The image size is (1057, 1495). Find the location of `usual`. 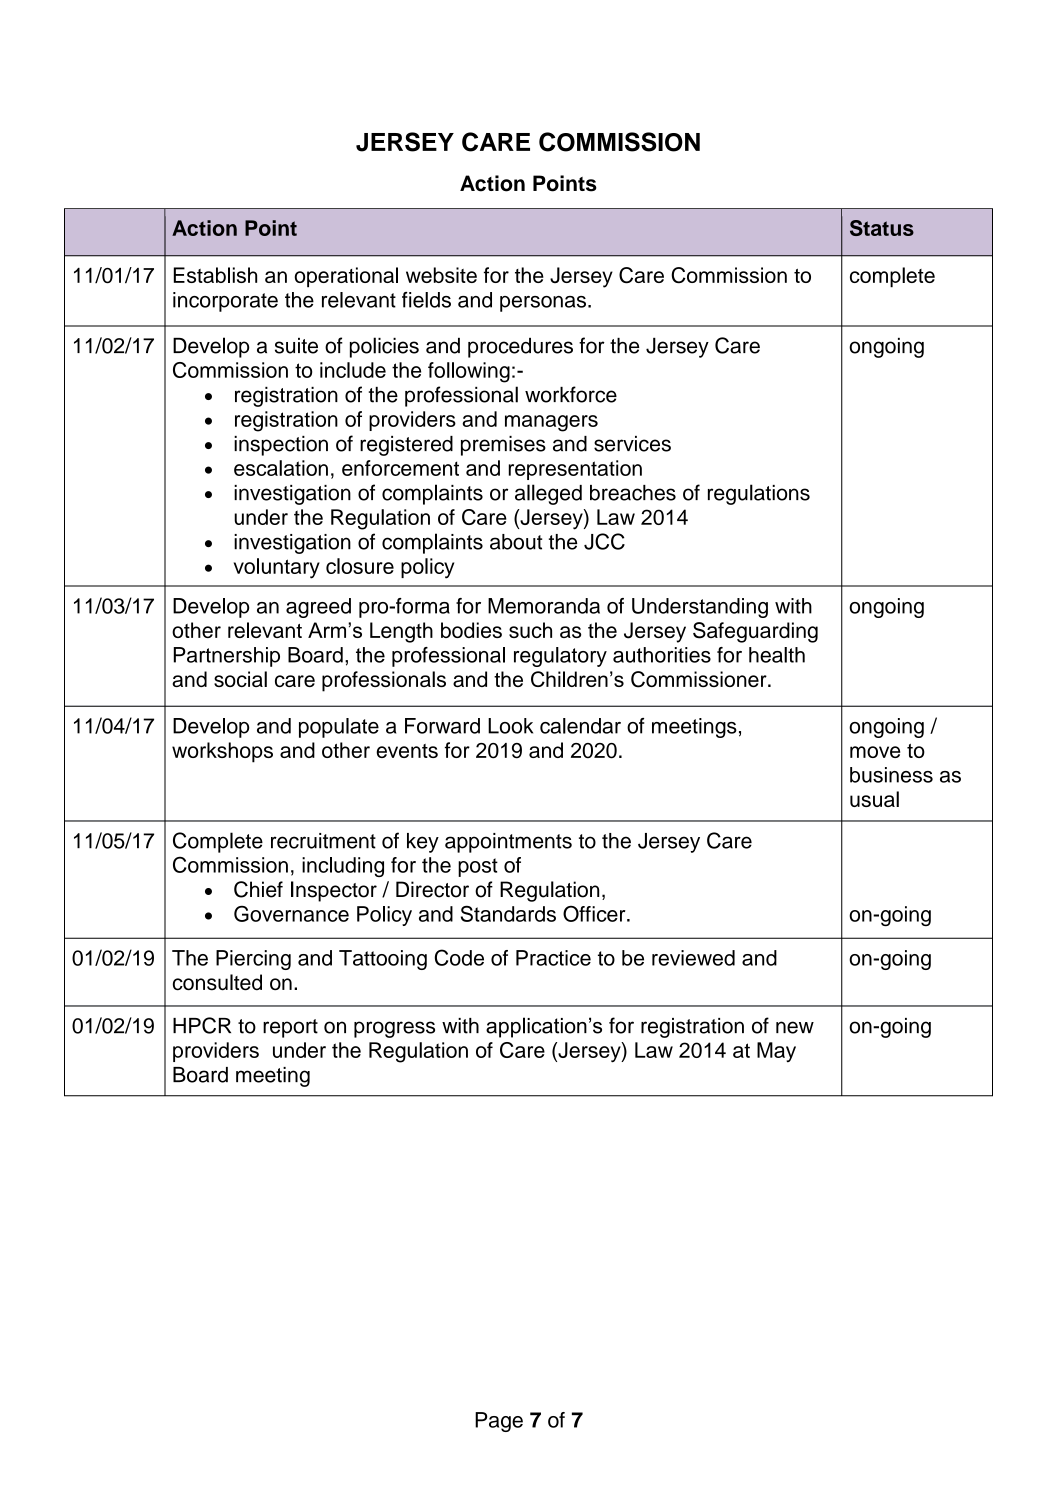

usual is located at coordinates (874, 799).
